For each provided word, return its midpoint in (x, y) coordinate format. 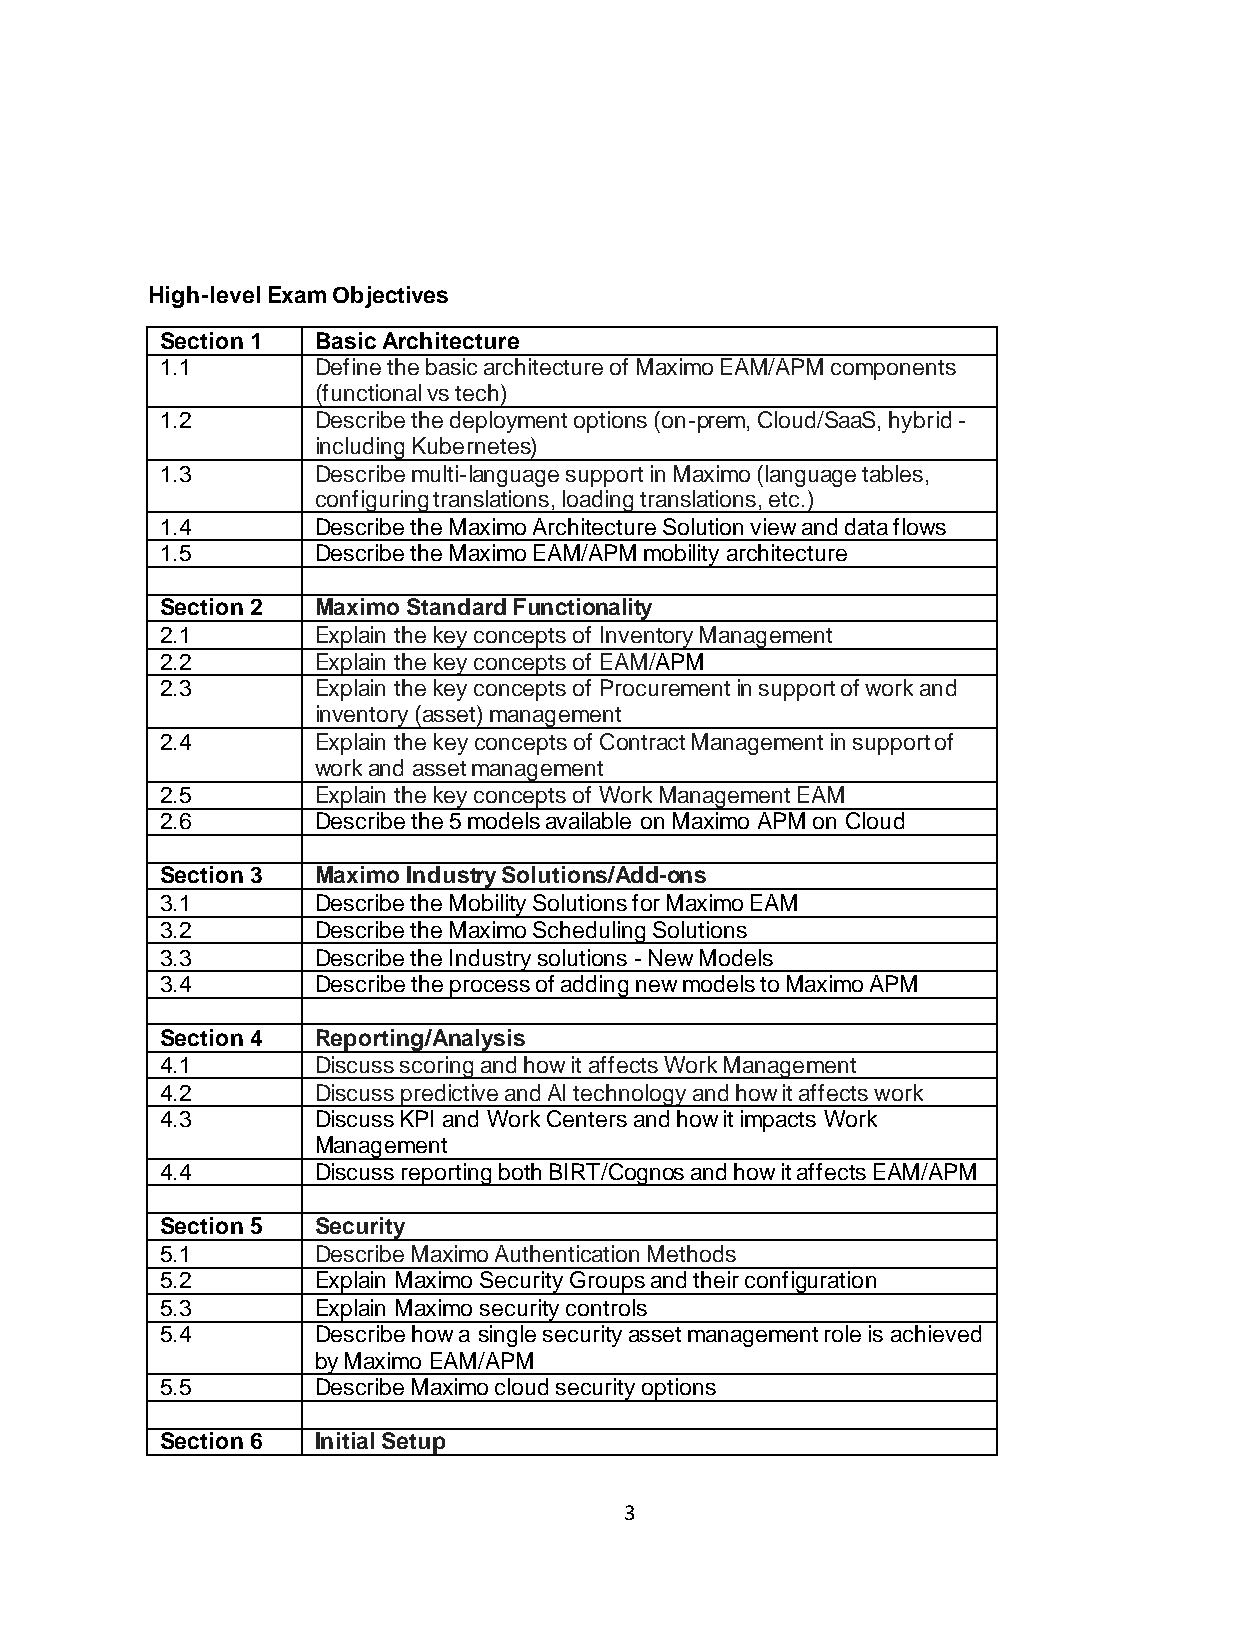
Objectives (390, 297)
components (893, 370)
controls (606, 1307)
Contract (642, 741)
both (520, 1171)
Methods (692, 1253)
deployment (508, 422)
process (490, 989)
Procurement (665, 687)
